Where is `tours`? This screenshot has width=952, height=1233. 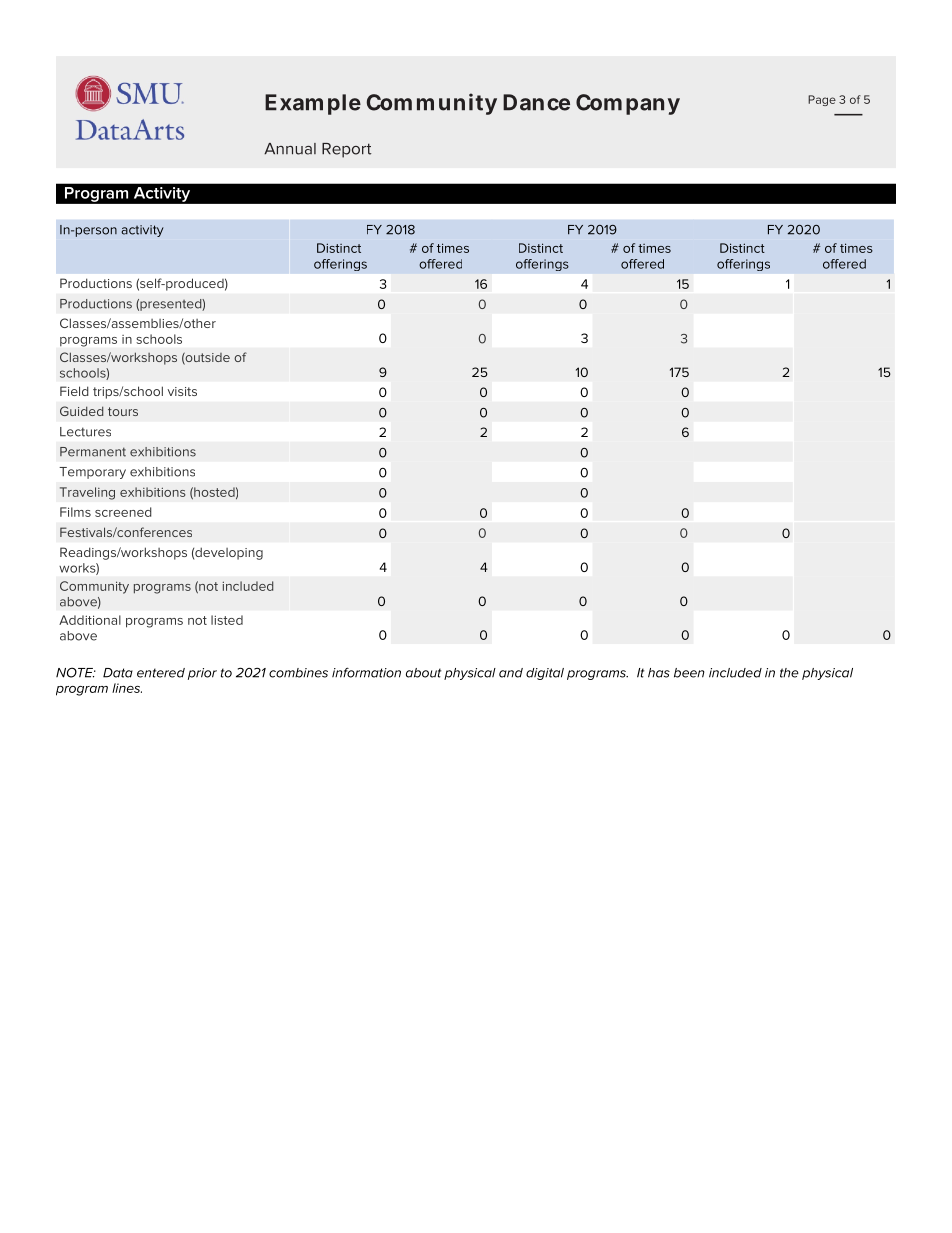
tours is located at coordinates (123, 411).
